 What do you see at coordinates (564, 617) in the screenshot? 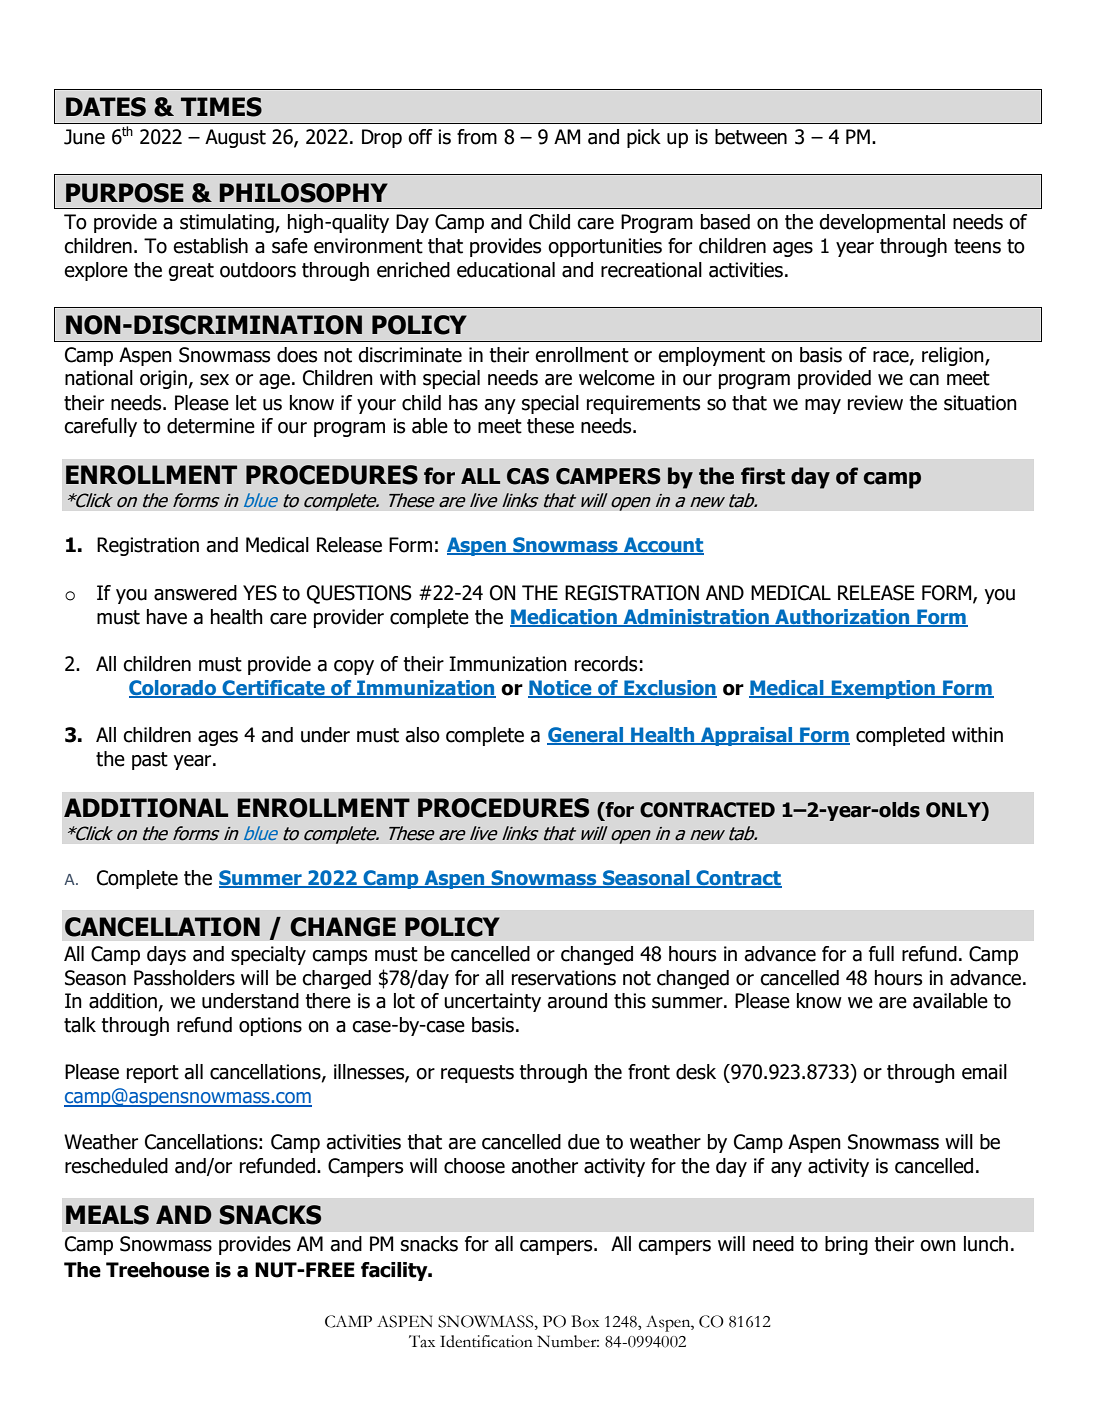
I see `Medication` at bounding box center [564, 617].
